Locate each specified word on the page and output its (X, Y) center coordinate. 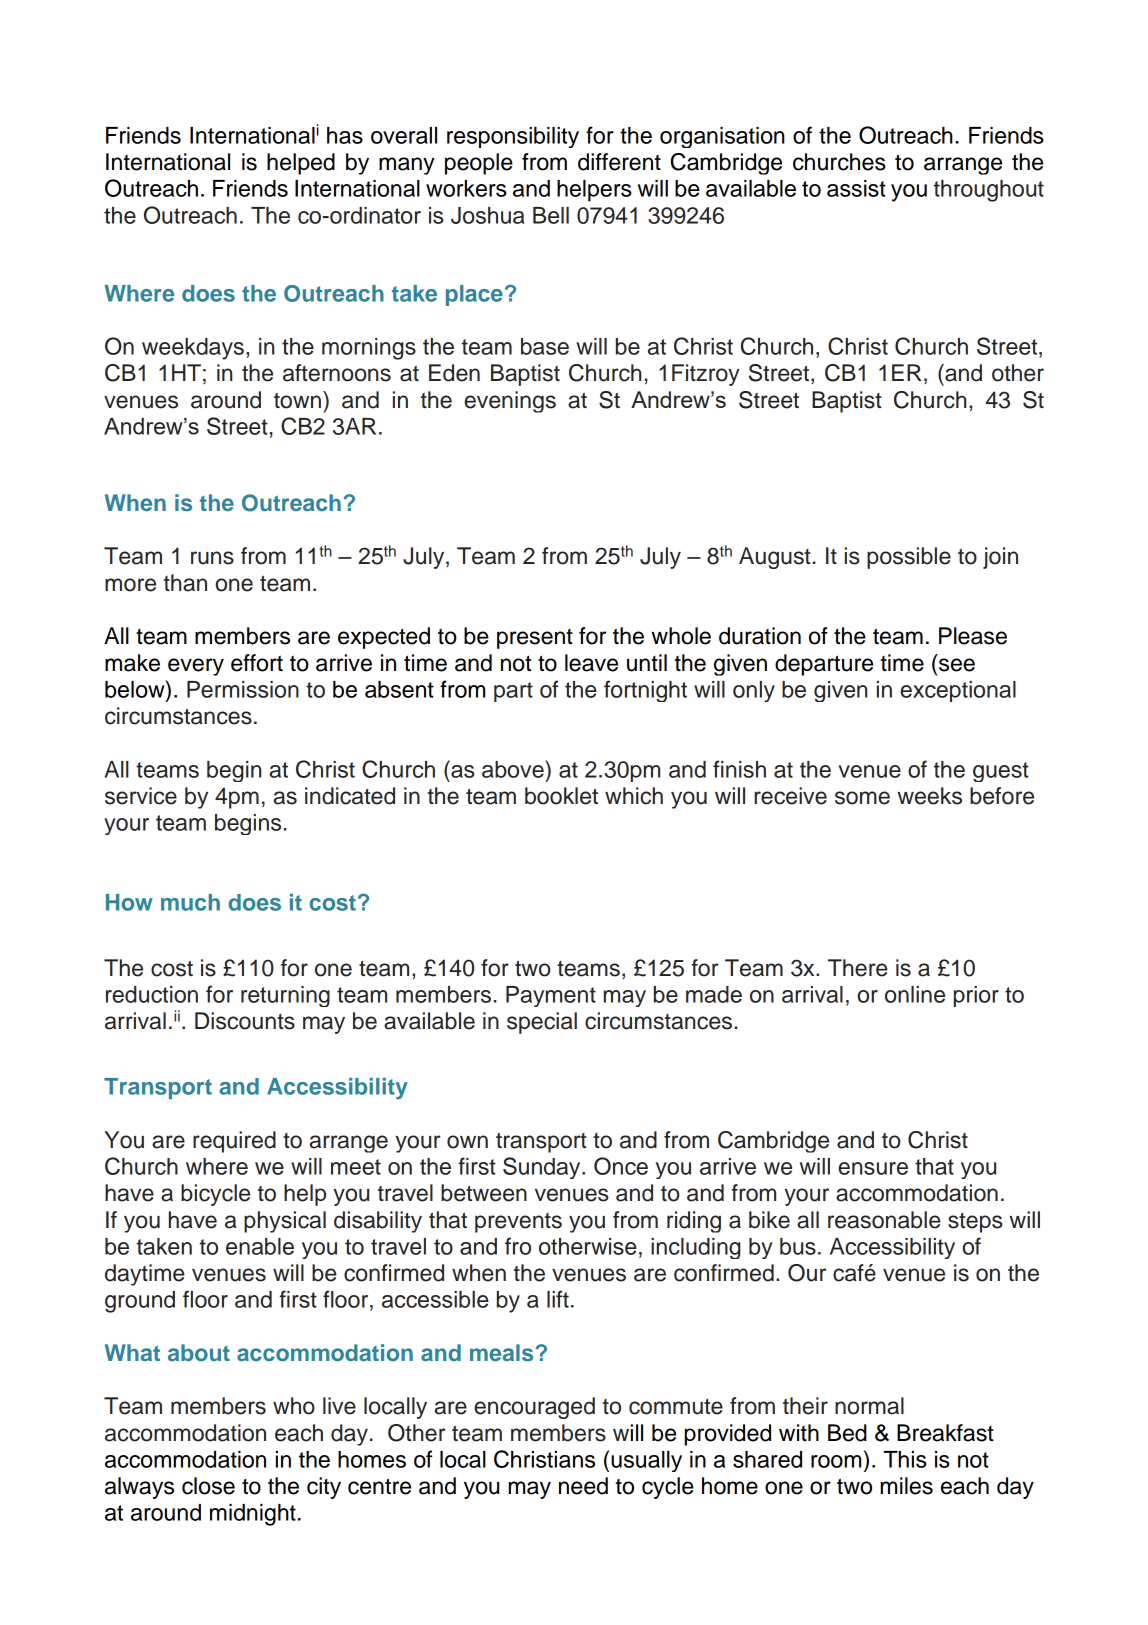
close (208, 1486)
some (862, 798)
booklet (561, 796)
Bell (551, 215)
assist (856, 188)
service (141, 796)
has (345, 135)
